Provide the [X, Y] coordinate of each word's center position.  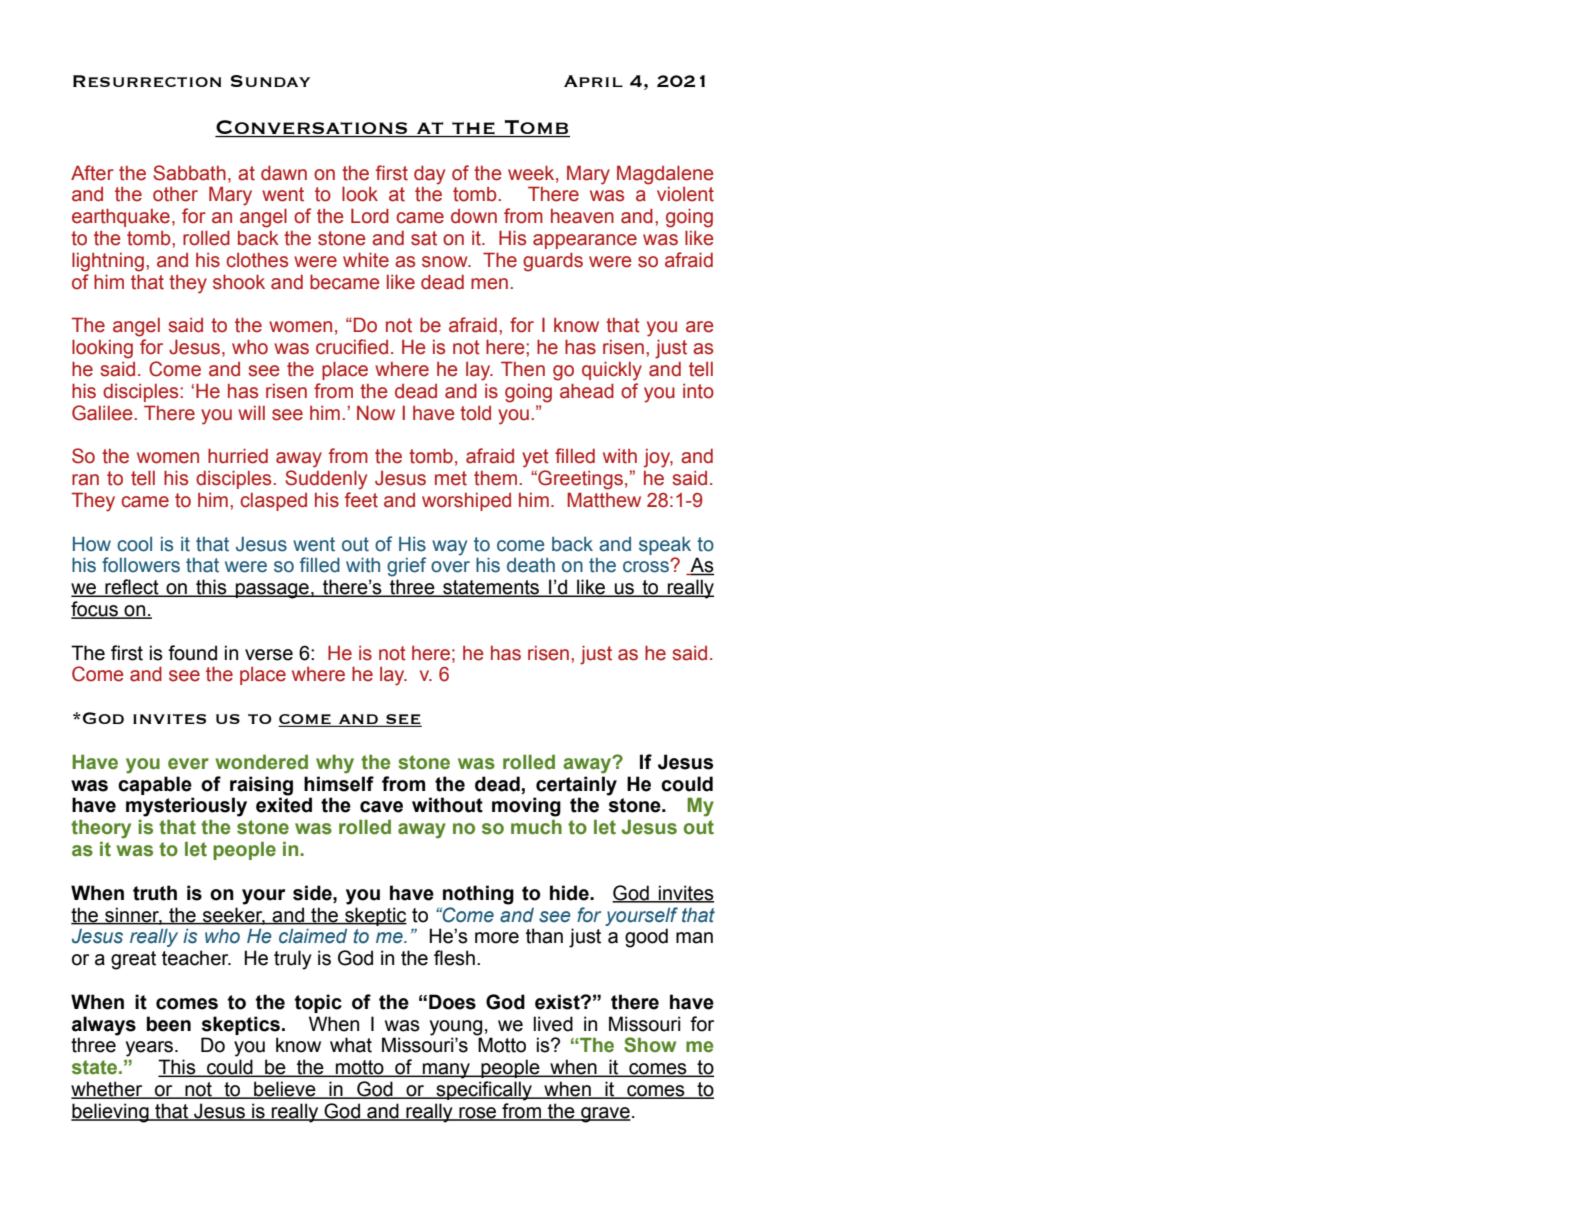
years [151, 1049]
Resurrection [147, 81]
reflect [132, 588]
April [593, 81]
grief [406, 567]
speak [665, 545]
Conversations [312, 128]
